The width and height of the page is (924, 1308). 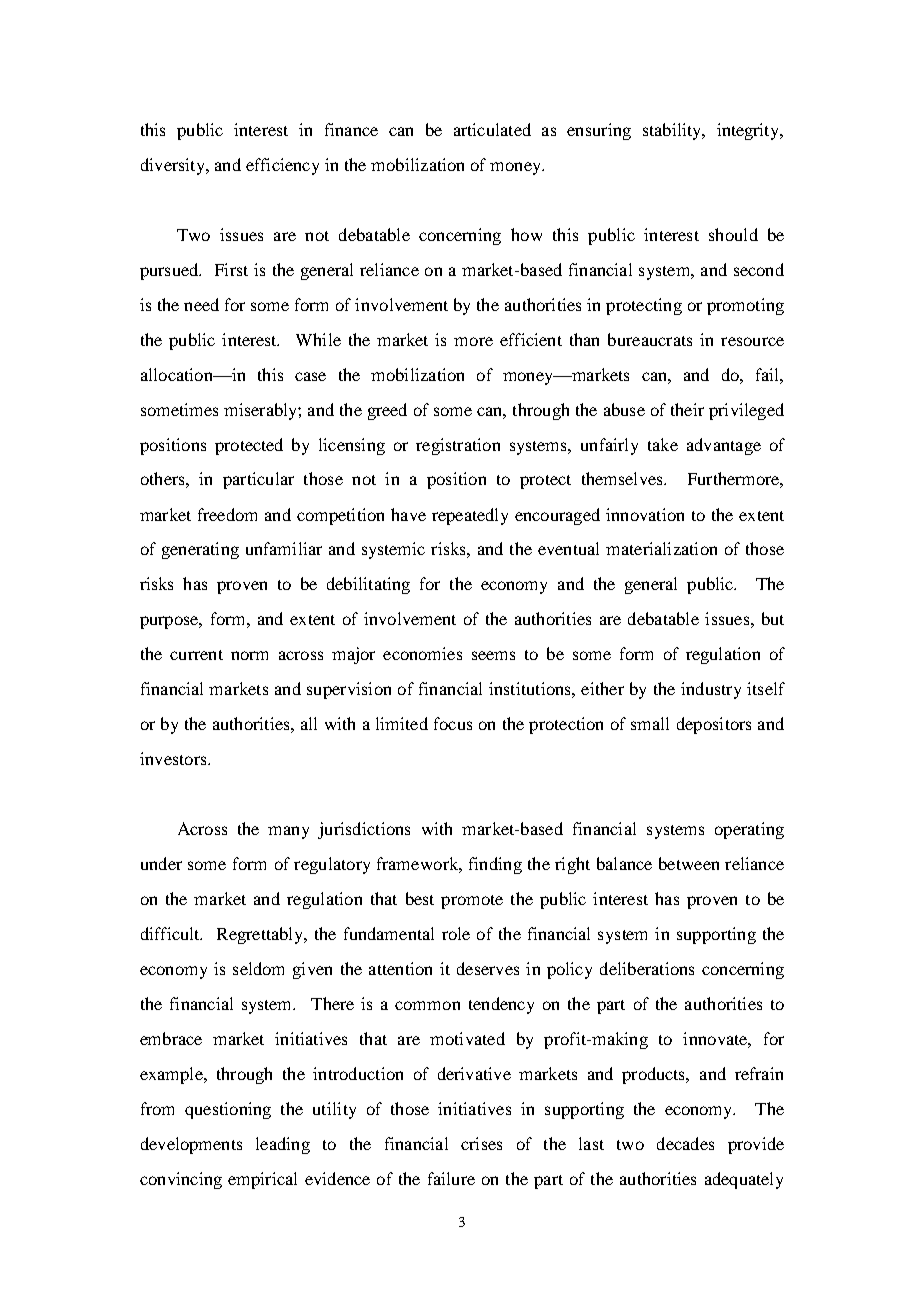 What do you see at coordinates (282, 166) in the page?
I see `efficiency` at bounding box center [282, 166].
